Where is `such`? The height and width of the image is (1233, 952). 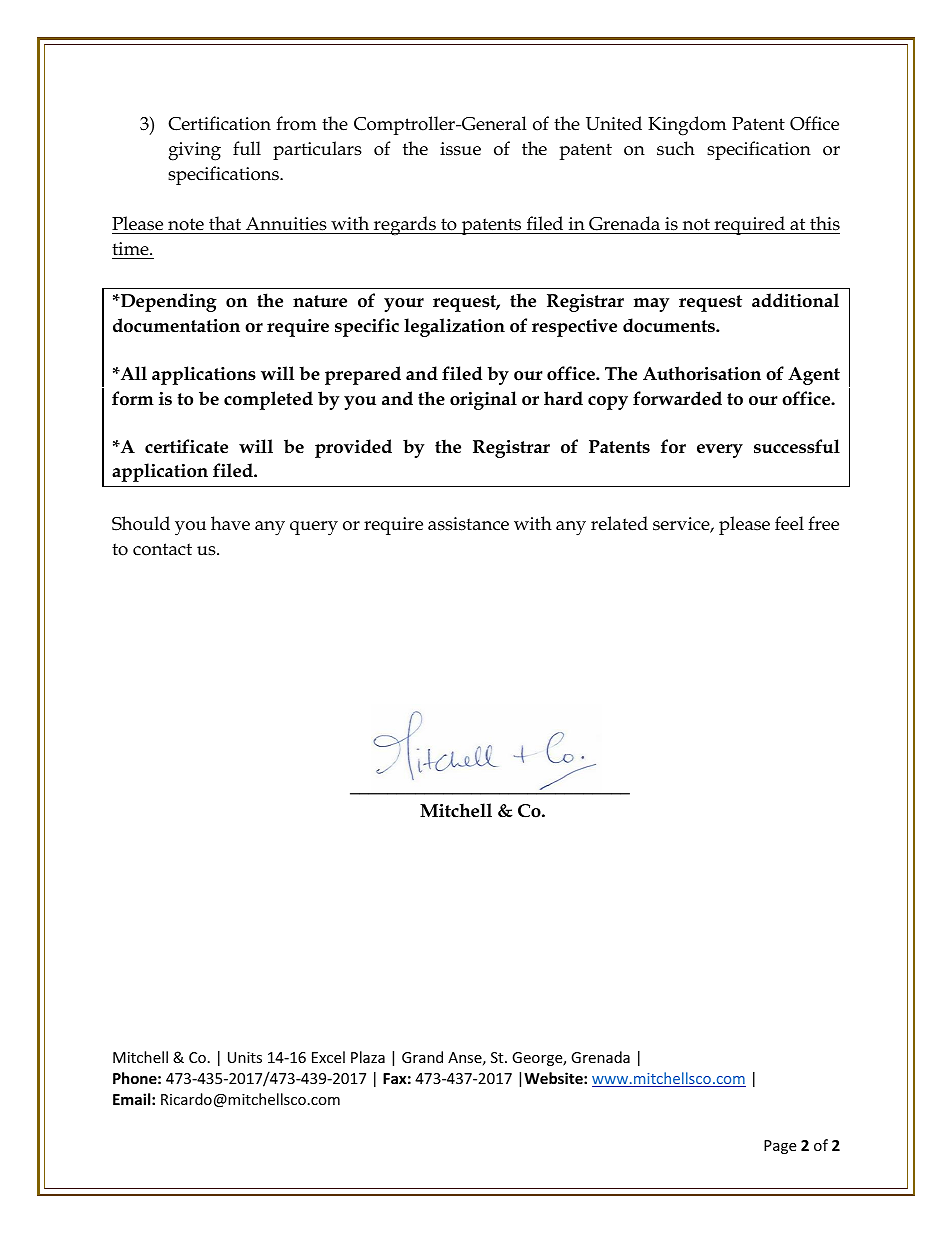 such is located at coordinates (676, 148).
